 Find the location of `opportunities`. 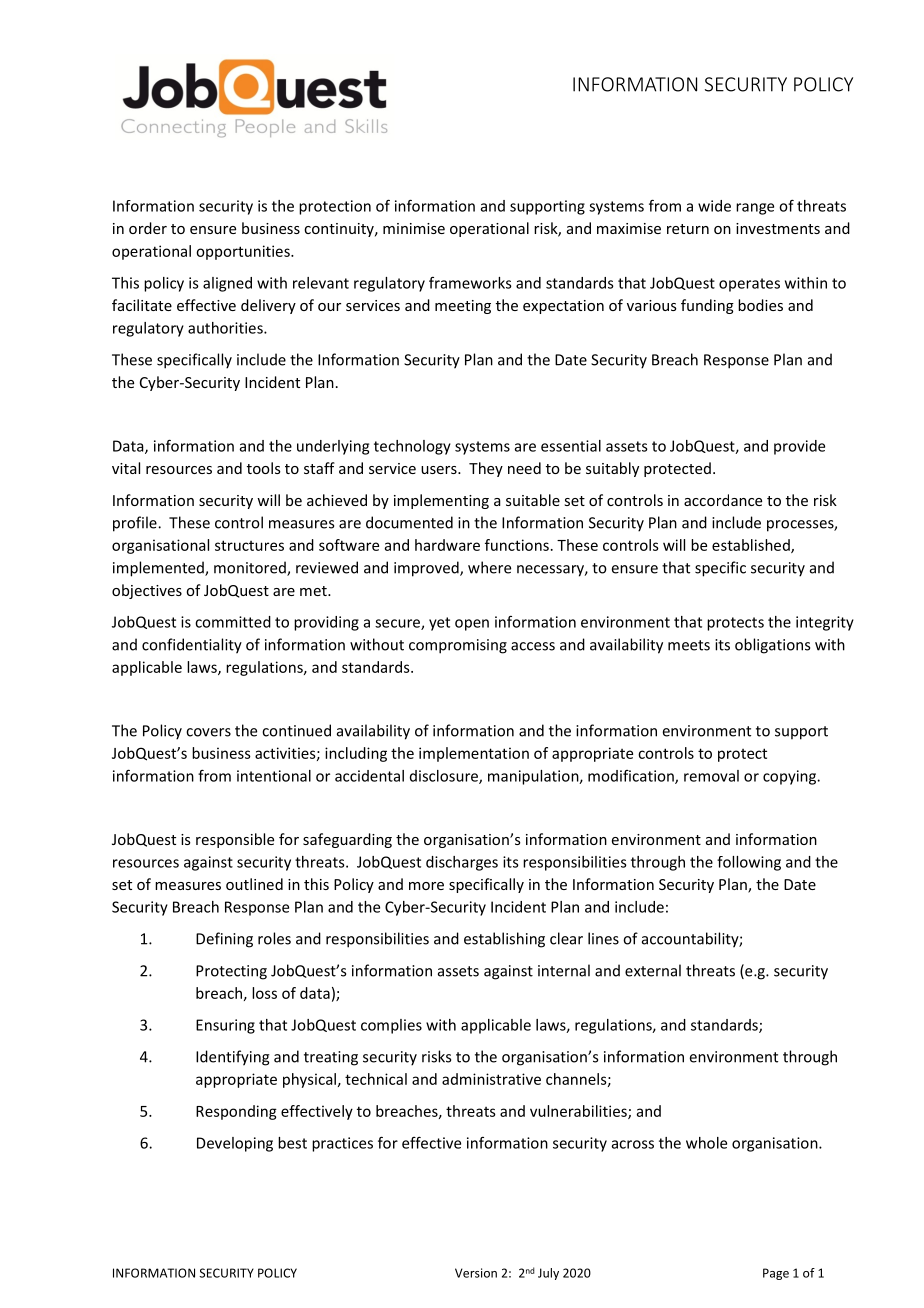

opportunities is located at coordinates (244, 252).
